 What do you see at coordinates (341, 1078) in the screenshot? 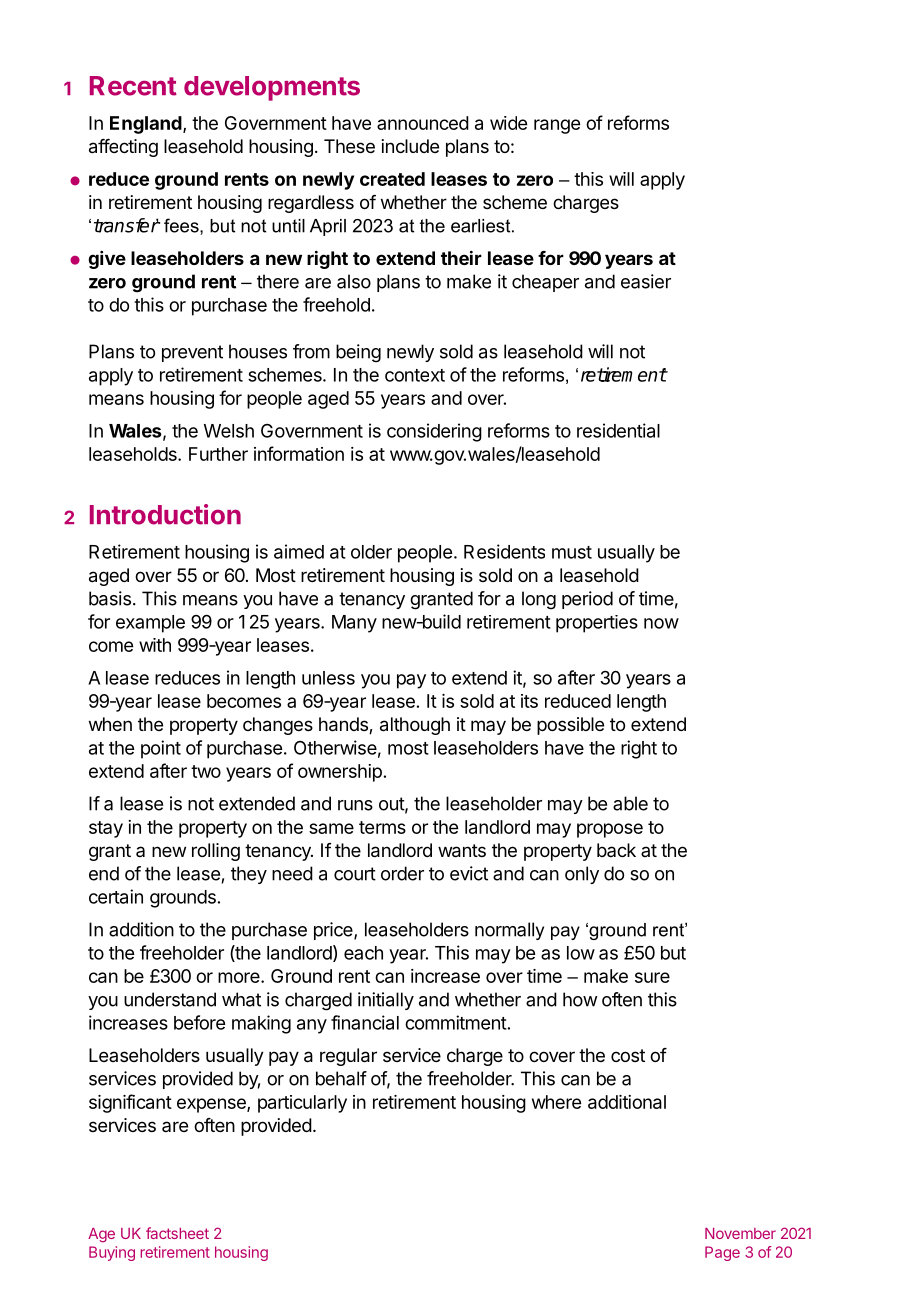
I see `behalf` at bounding box center [341, 1078].
